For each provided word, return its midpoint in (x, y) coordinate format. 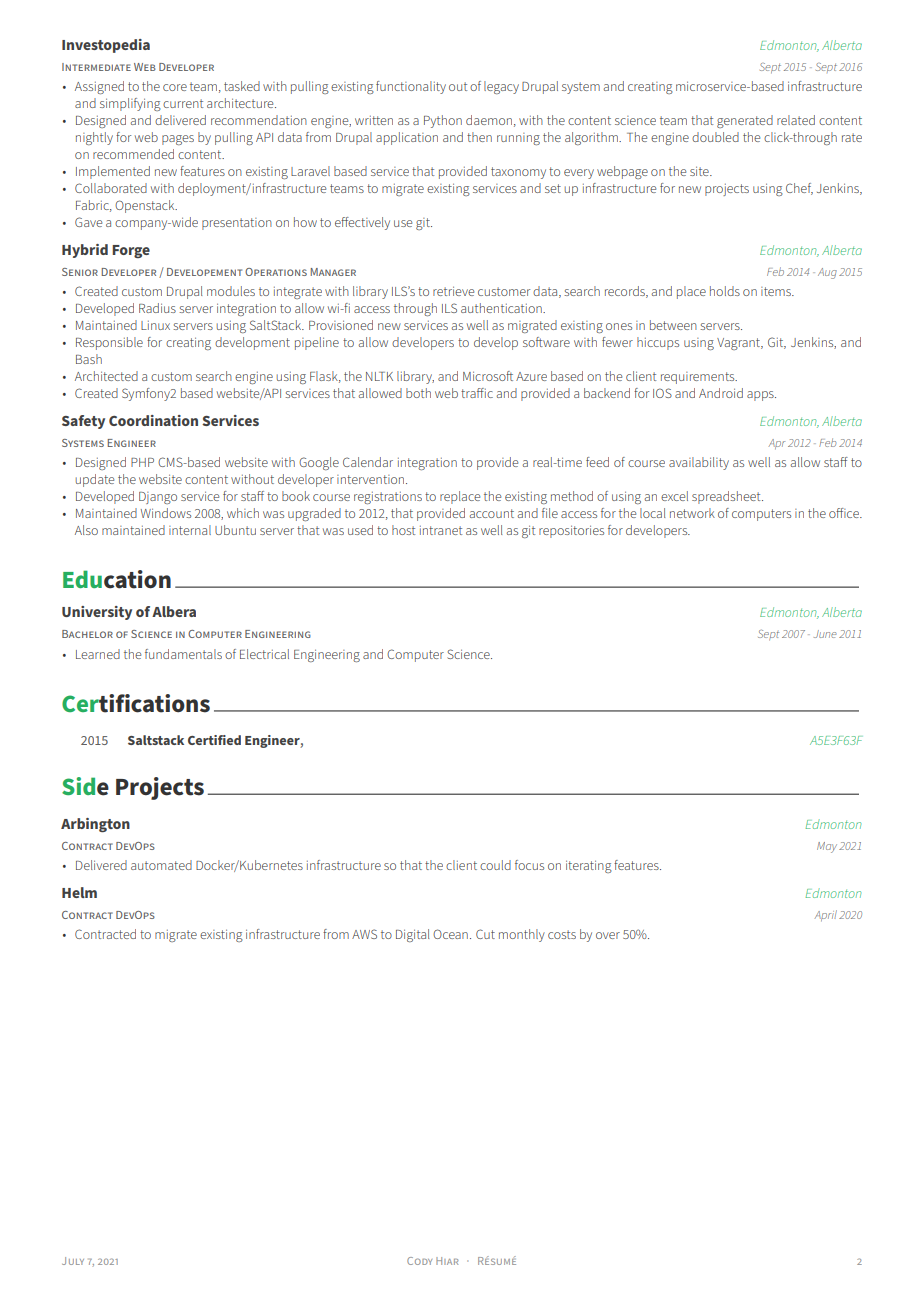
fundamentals (183, 654)
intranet (441, 530)
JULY (73, 1261)
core (175, 87)
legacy (501, 87)
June (825, 634)
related (796, 120)
